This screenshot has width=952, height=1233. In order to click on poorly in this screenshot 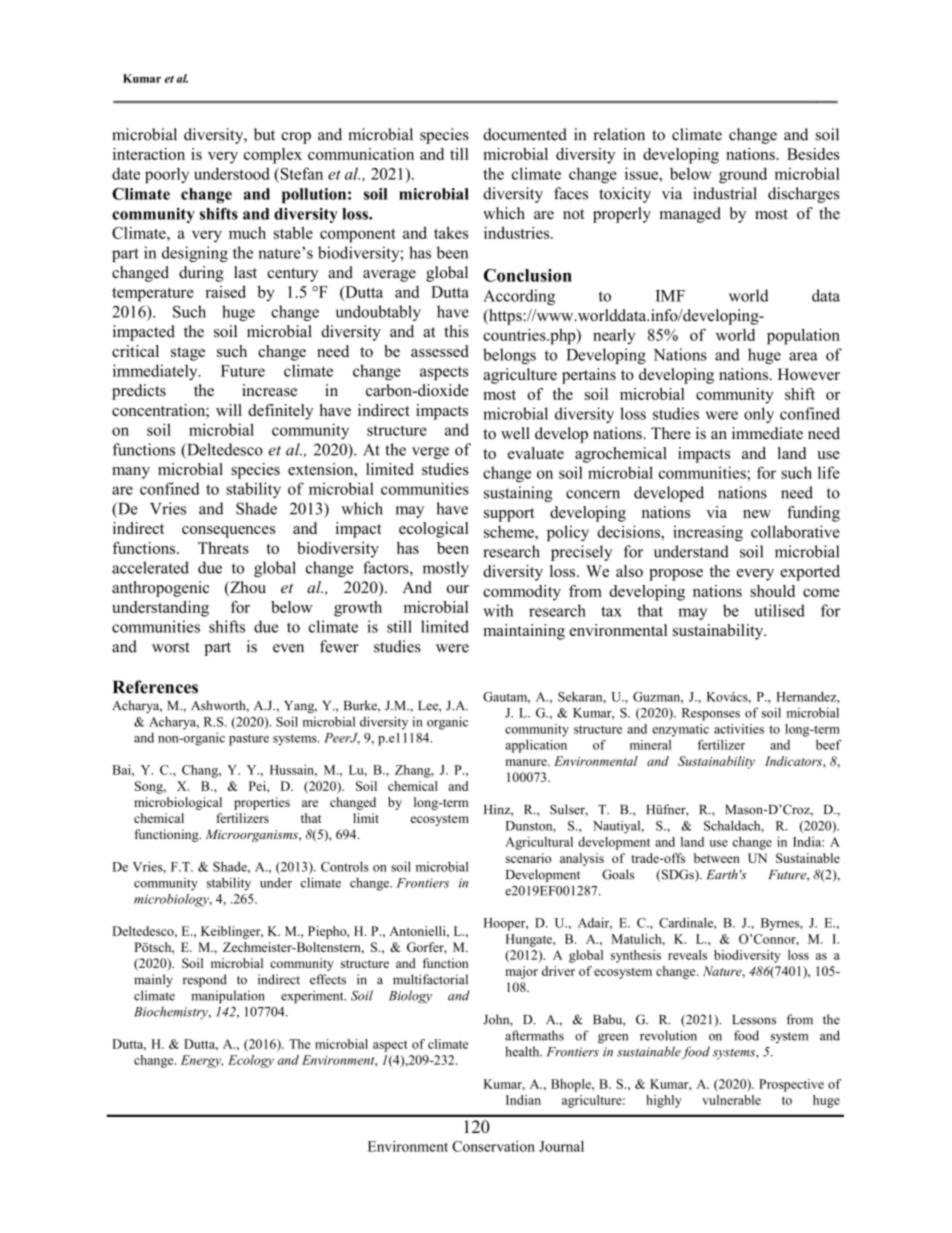, I will do `click(167, 175)`.
